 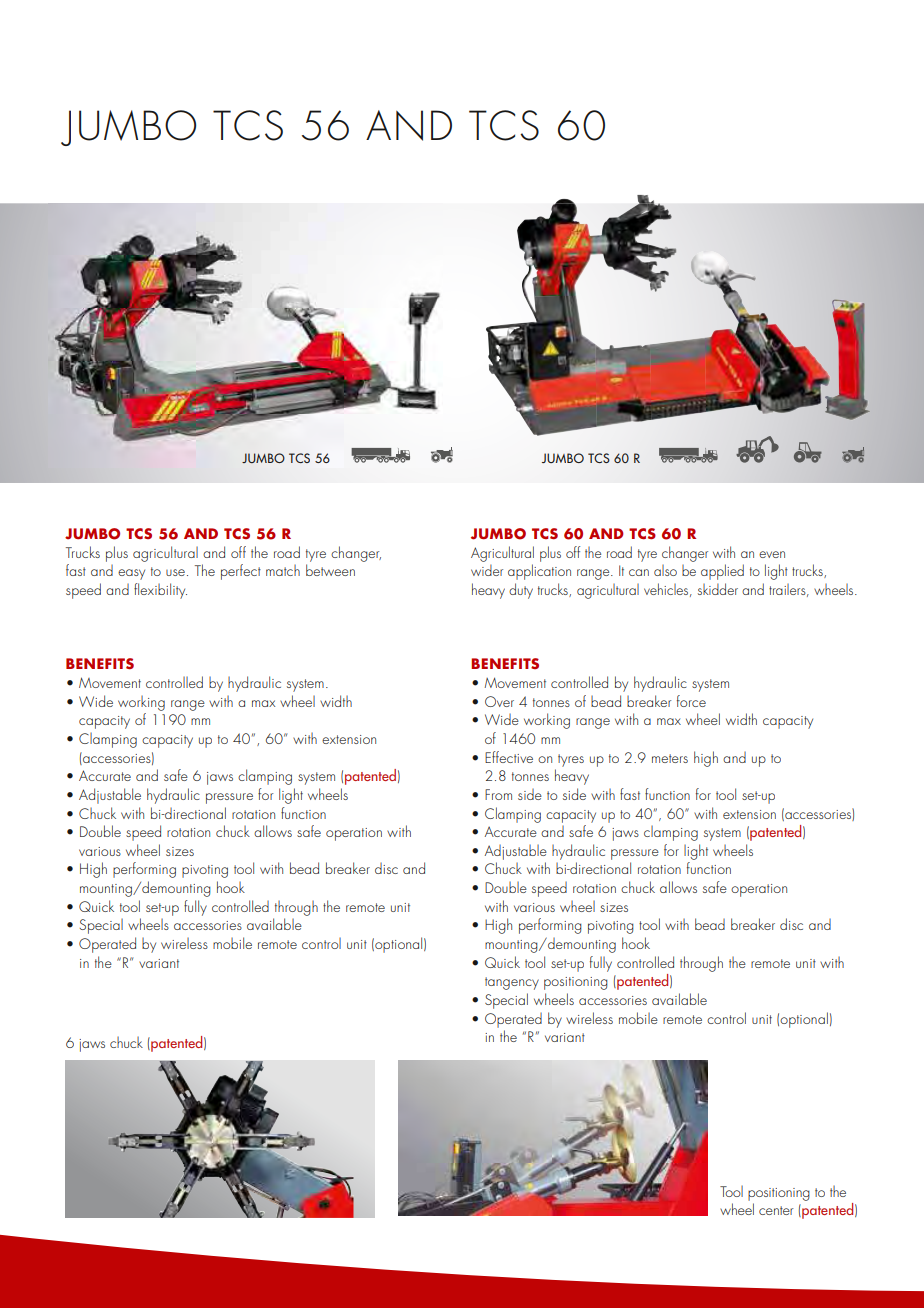 What do you see at coordinates (241, 572) in the document?
I see `perfect` at bounding box center [241, 572].
